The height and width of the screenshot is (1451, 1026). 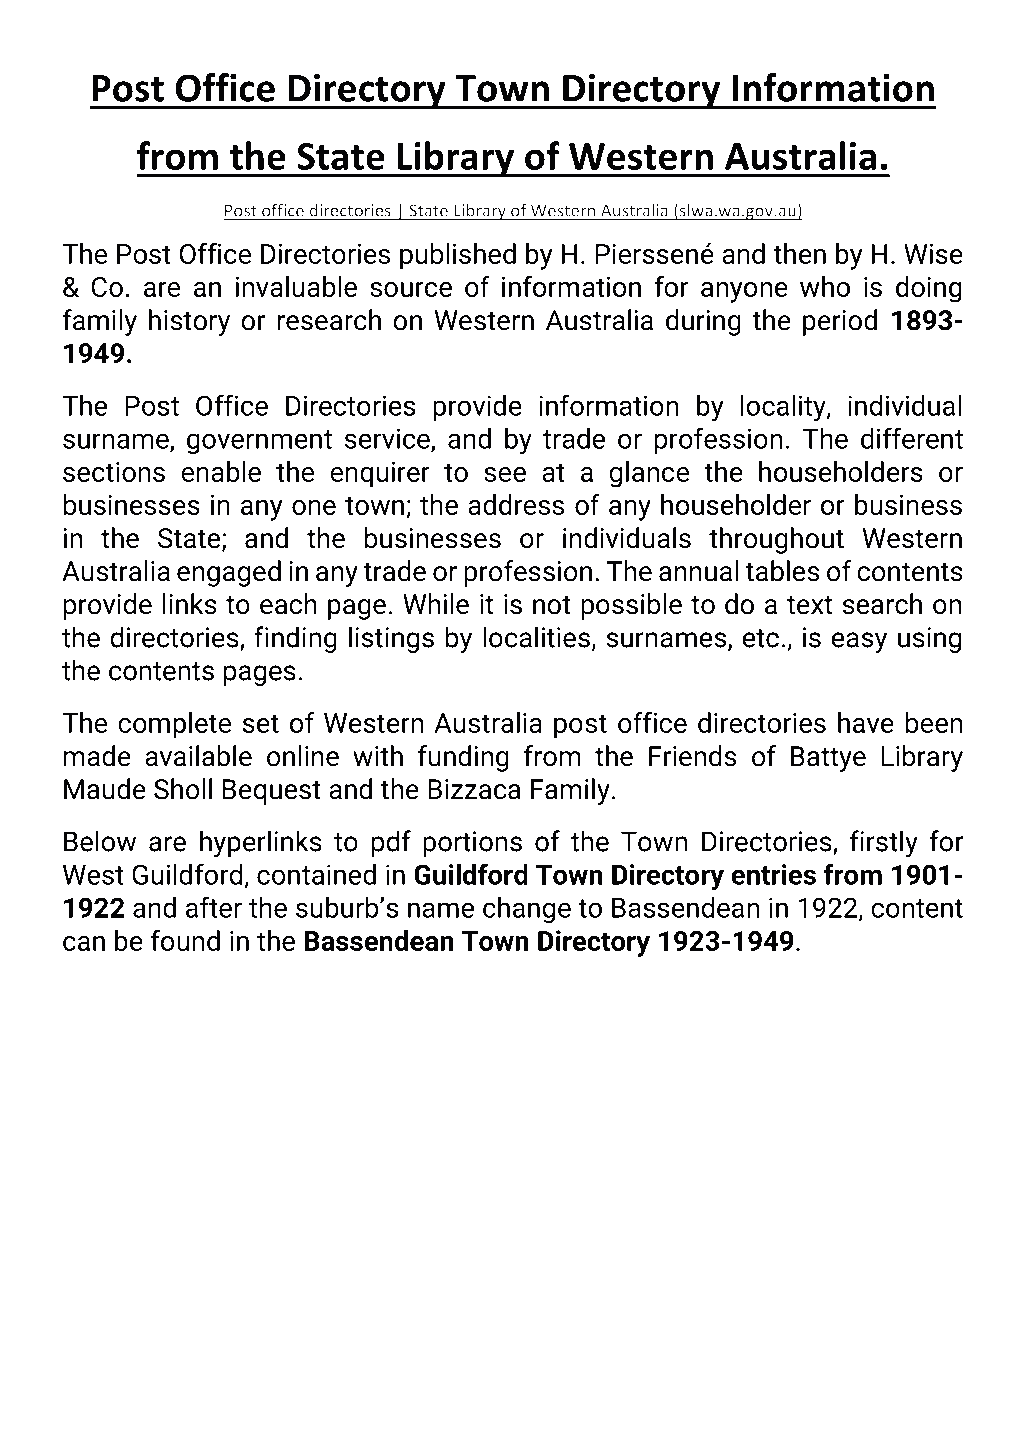 I want to click on published, so click(x=458, y=256).
